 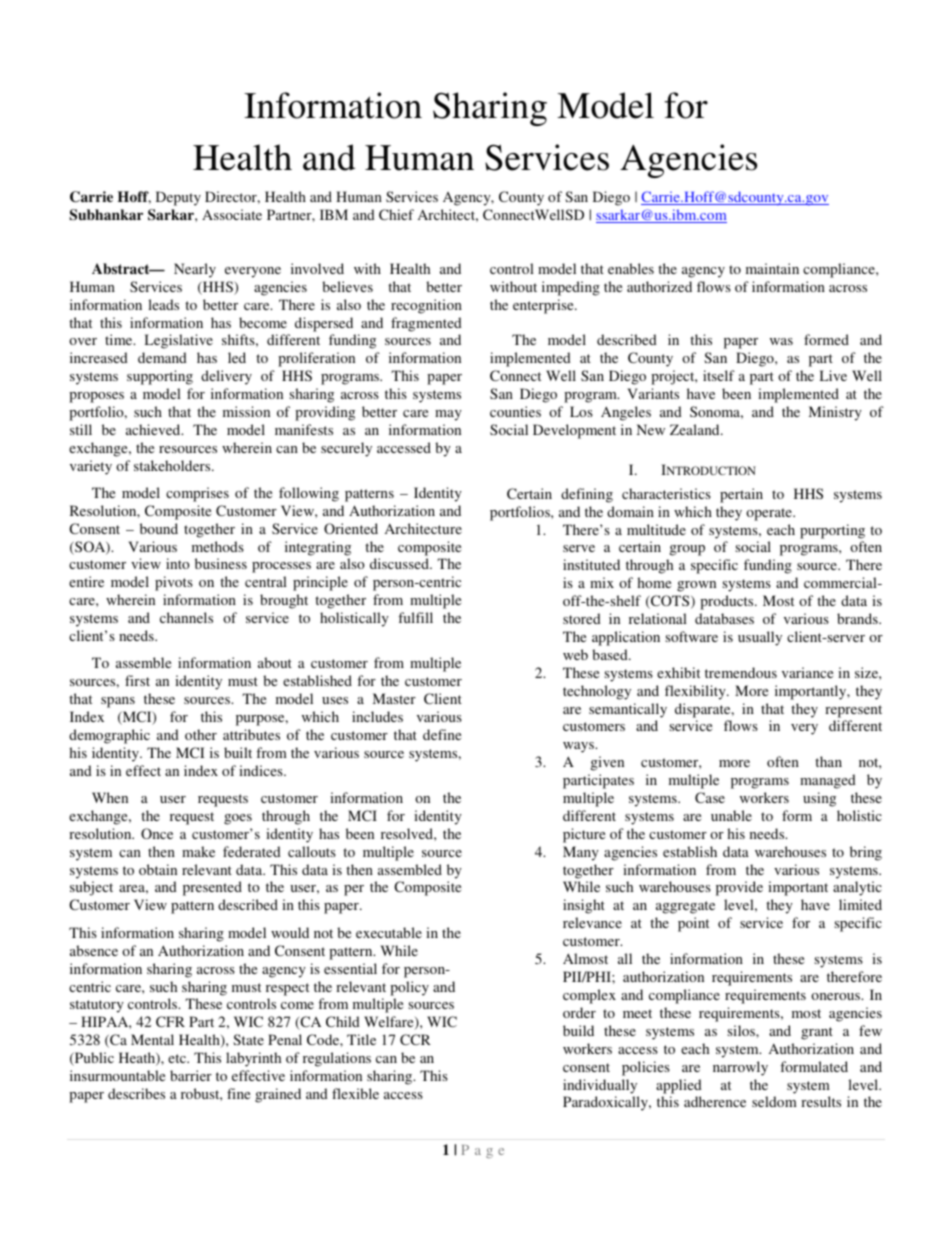 I want to click on Deputy, so click(x=178, y=198).
